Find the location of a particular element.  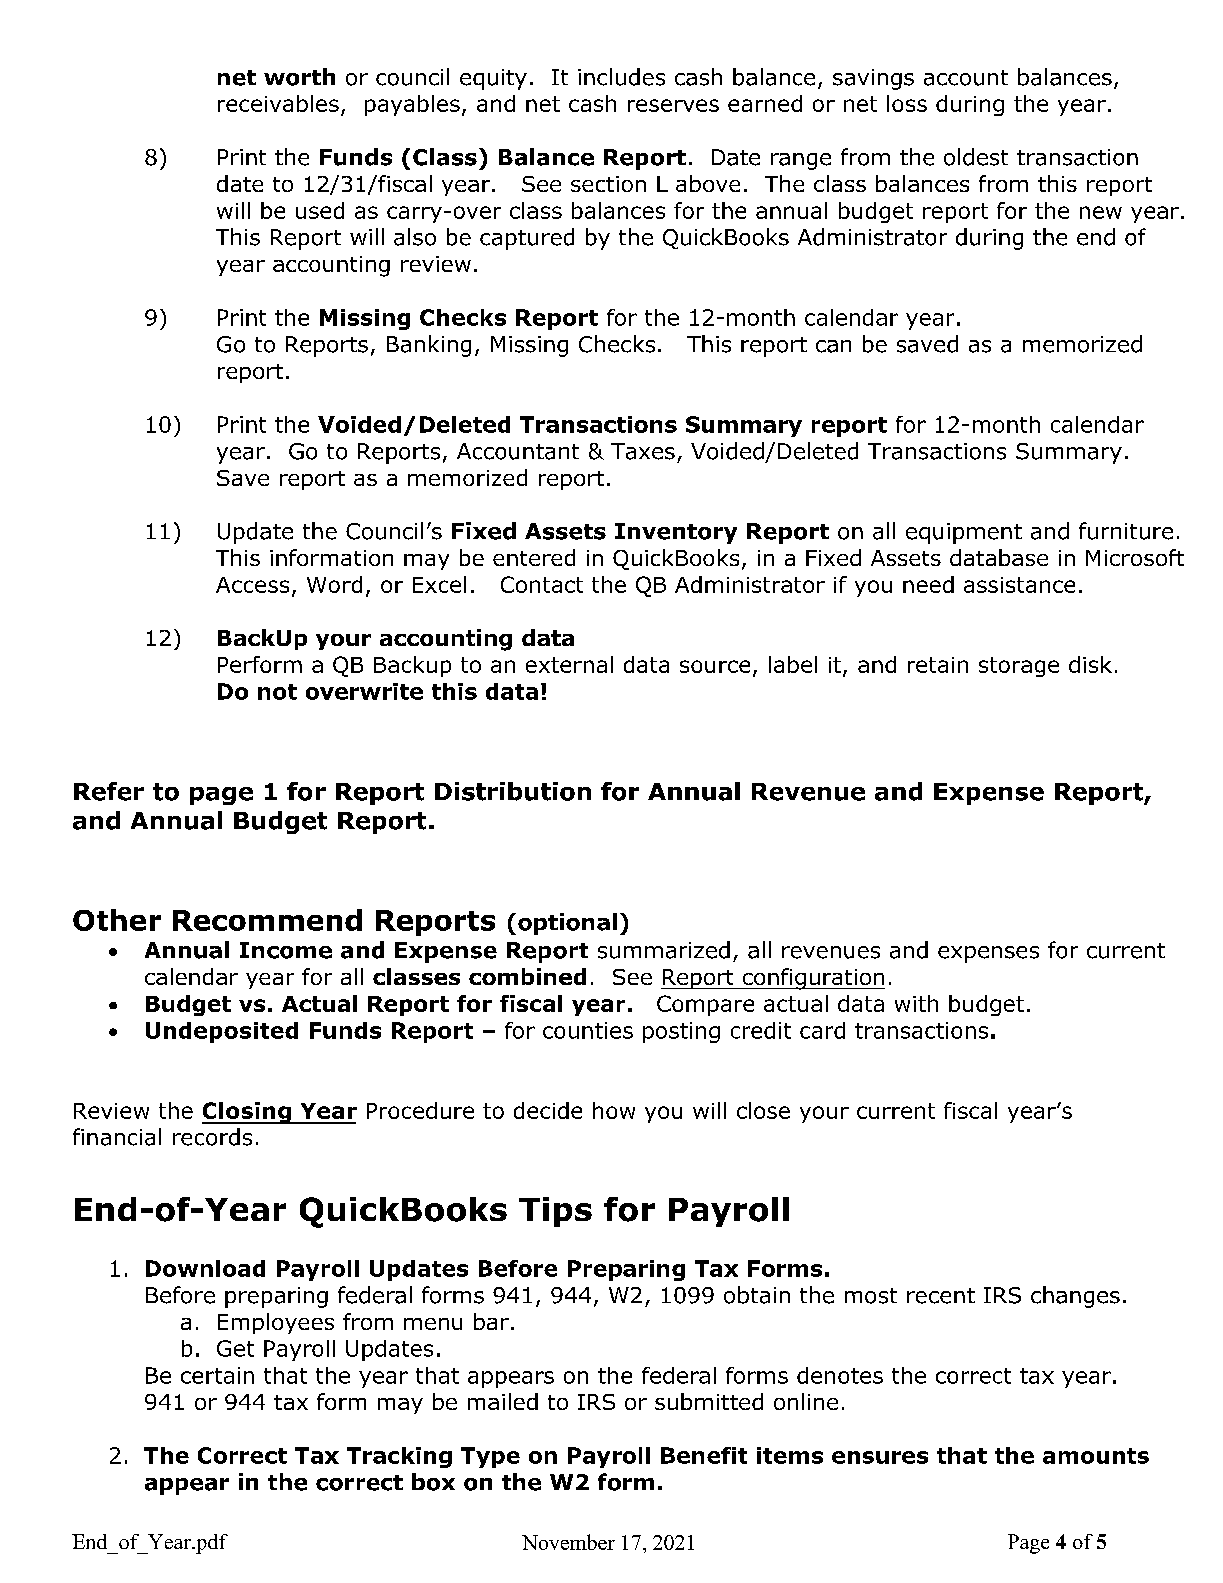

reserves is located at coordinates (673, 105).
